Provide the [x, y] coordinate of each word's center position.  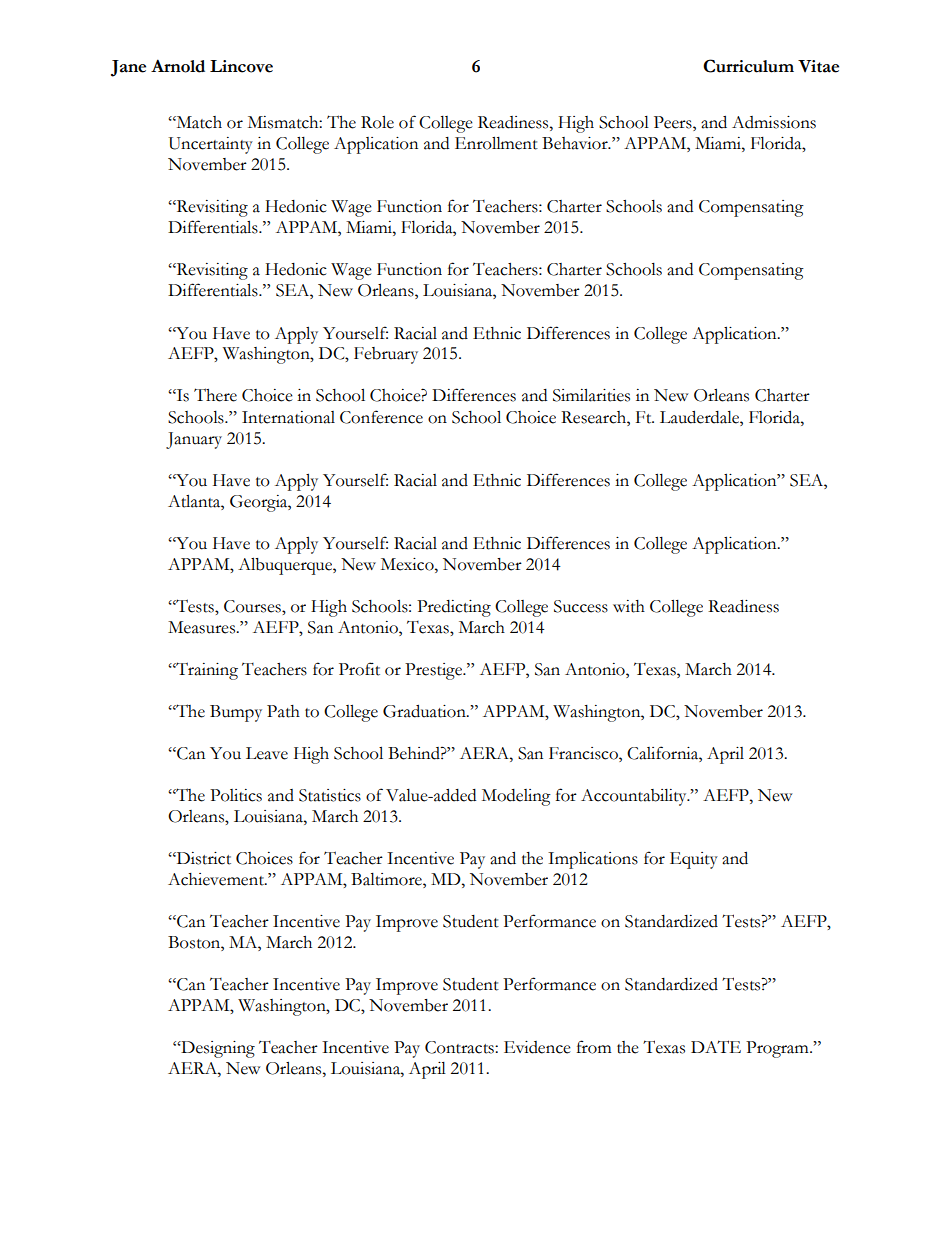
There [215, 395]
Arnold [178, 66]
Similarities [591, 395]
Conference [381, 417]
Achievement [217, 879]
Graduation [425, 711]
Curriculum [748, 66]
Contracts [460, 1047]
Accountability [635, 797]
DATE [716, 1046]
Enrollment [496, 143]
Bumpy [236, 713]
